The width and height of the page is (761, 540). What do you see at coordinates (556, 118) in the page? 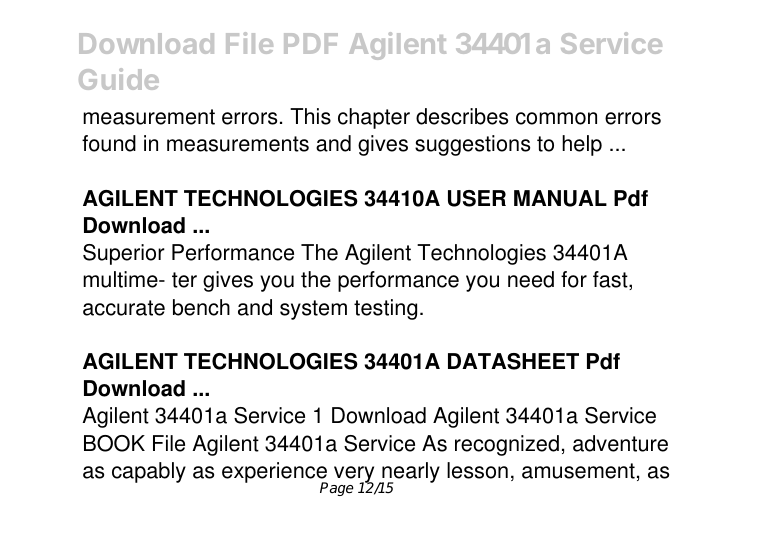
I see `common` at bounding box center [556, 118].
